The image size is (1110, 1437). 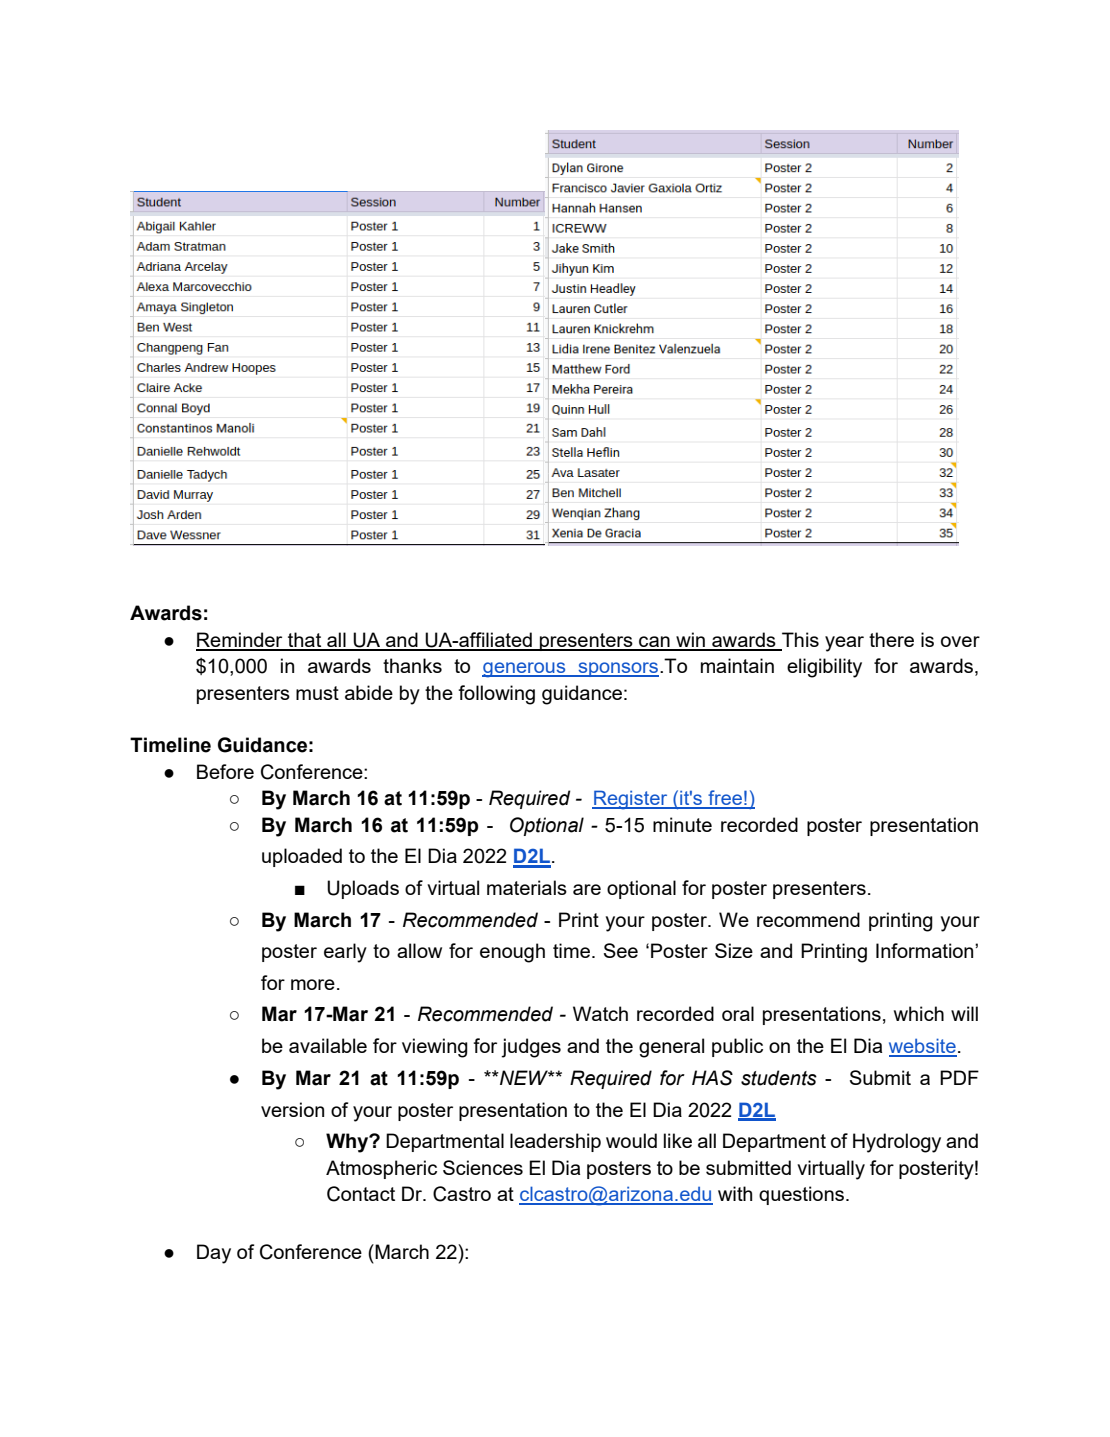 I want to click on generous, so click(x=525, y=670).
